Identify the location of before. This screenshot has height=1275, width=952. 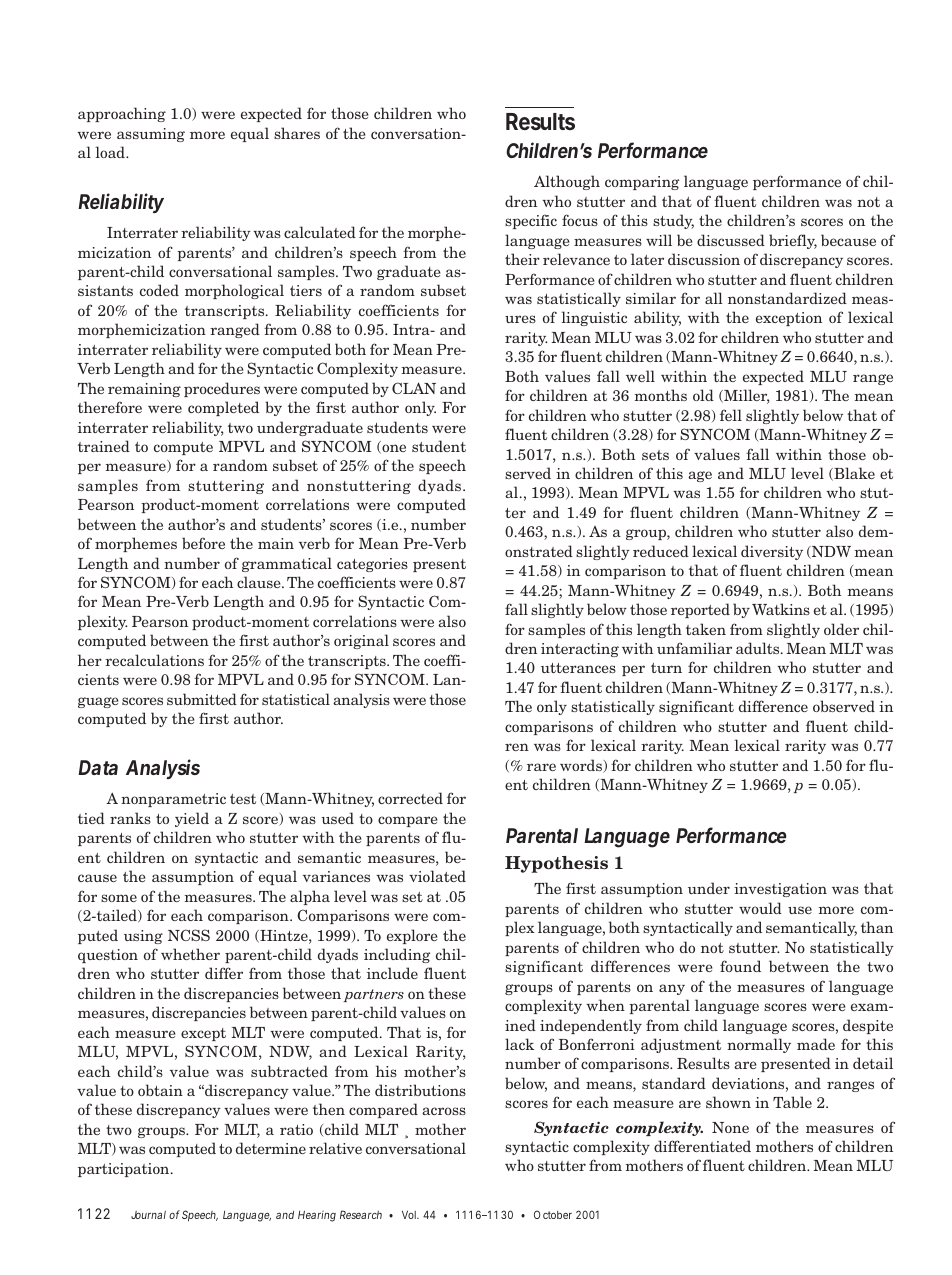
(203, 543).
